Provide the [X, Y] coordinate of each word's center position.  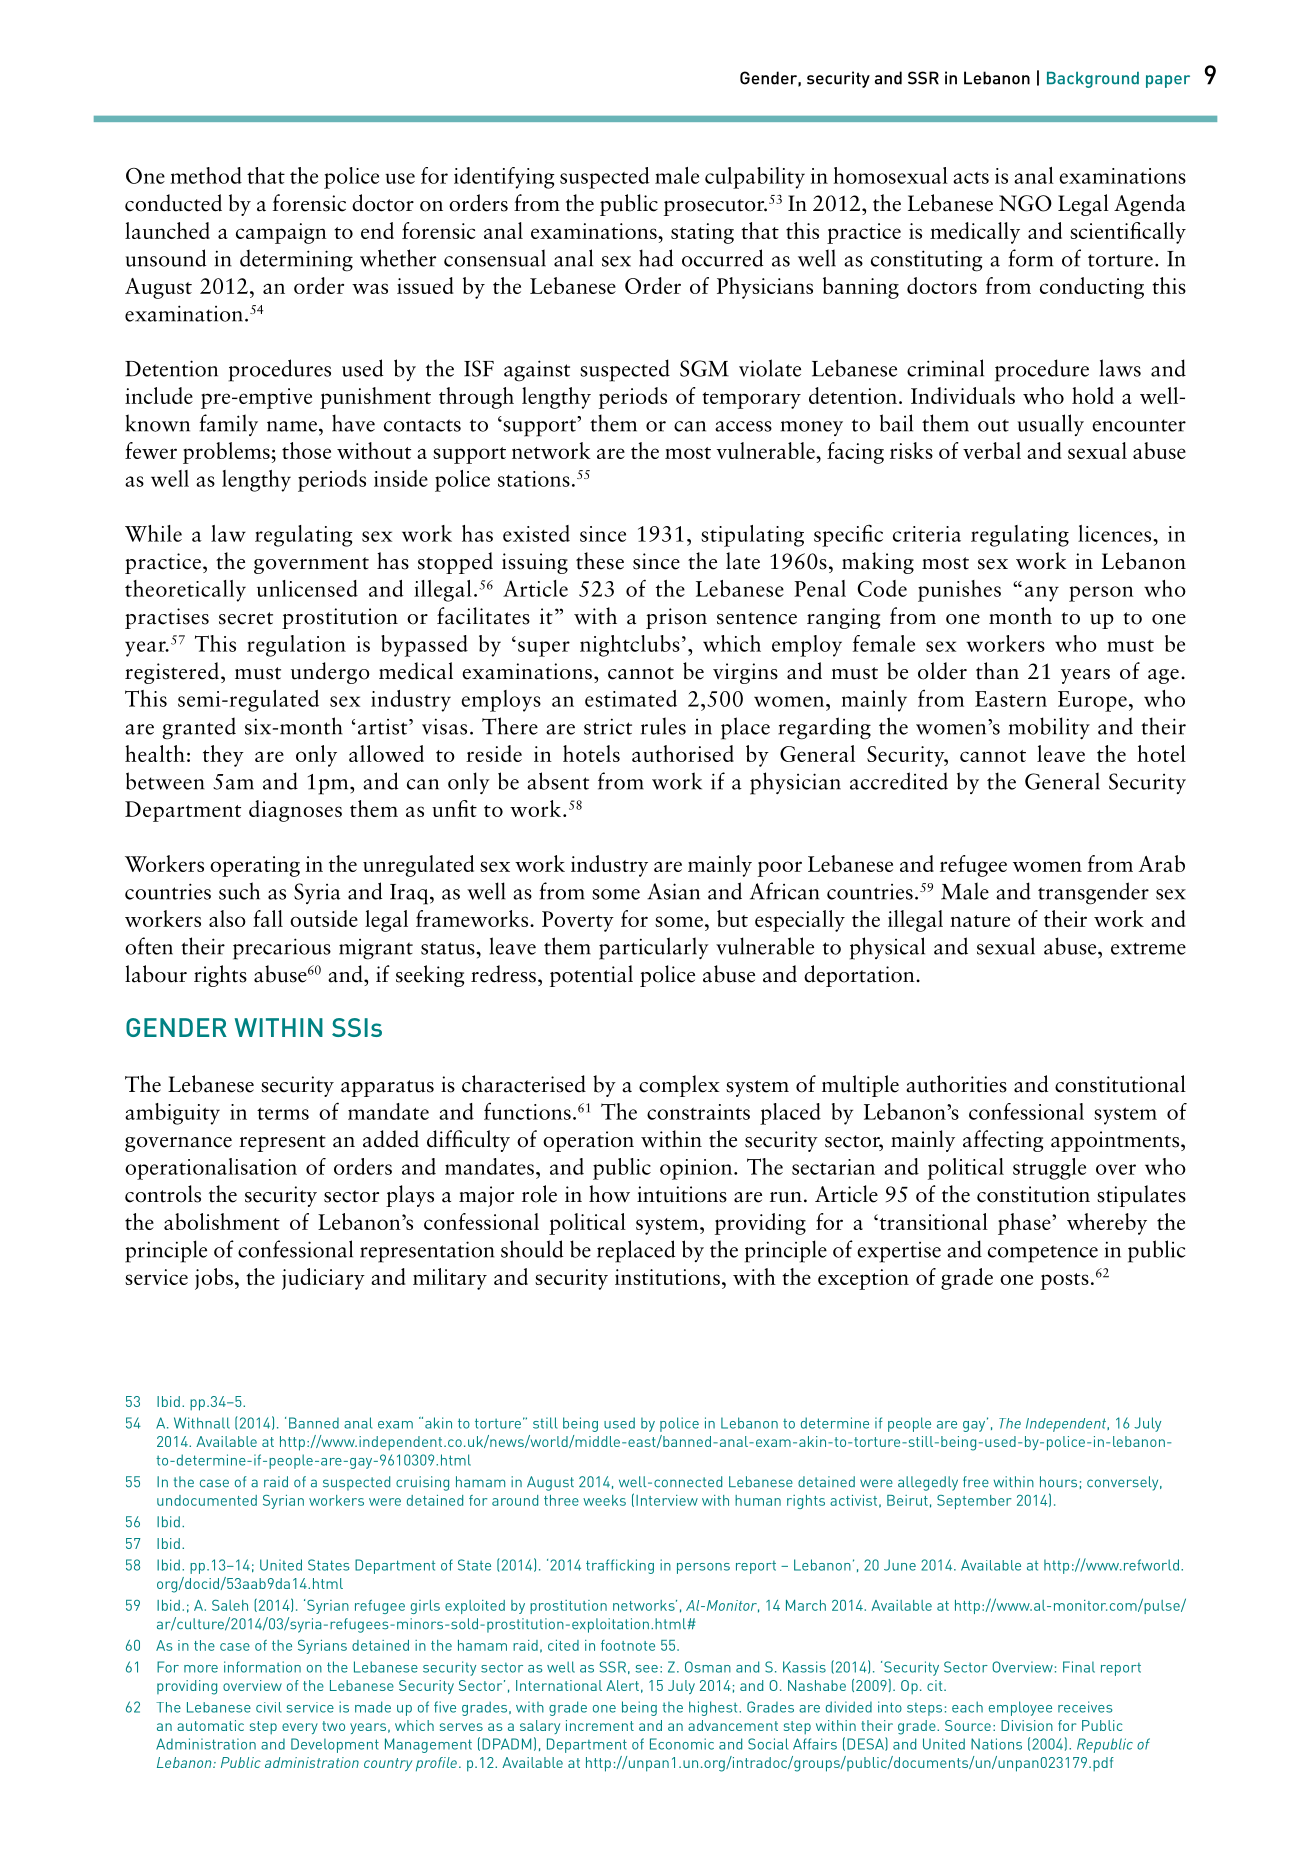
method [206, 175]
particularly [653, 948]
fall [268, 918]
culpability [755, 178]
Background [1093, 79]
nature [980, 921]
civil [269, 1707]
